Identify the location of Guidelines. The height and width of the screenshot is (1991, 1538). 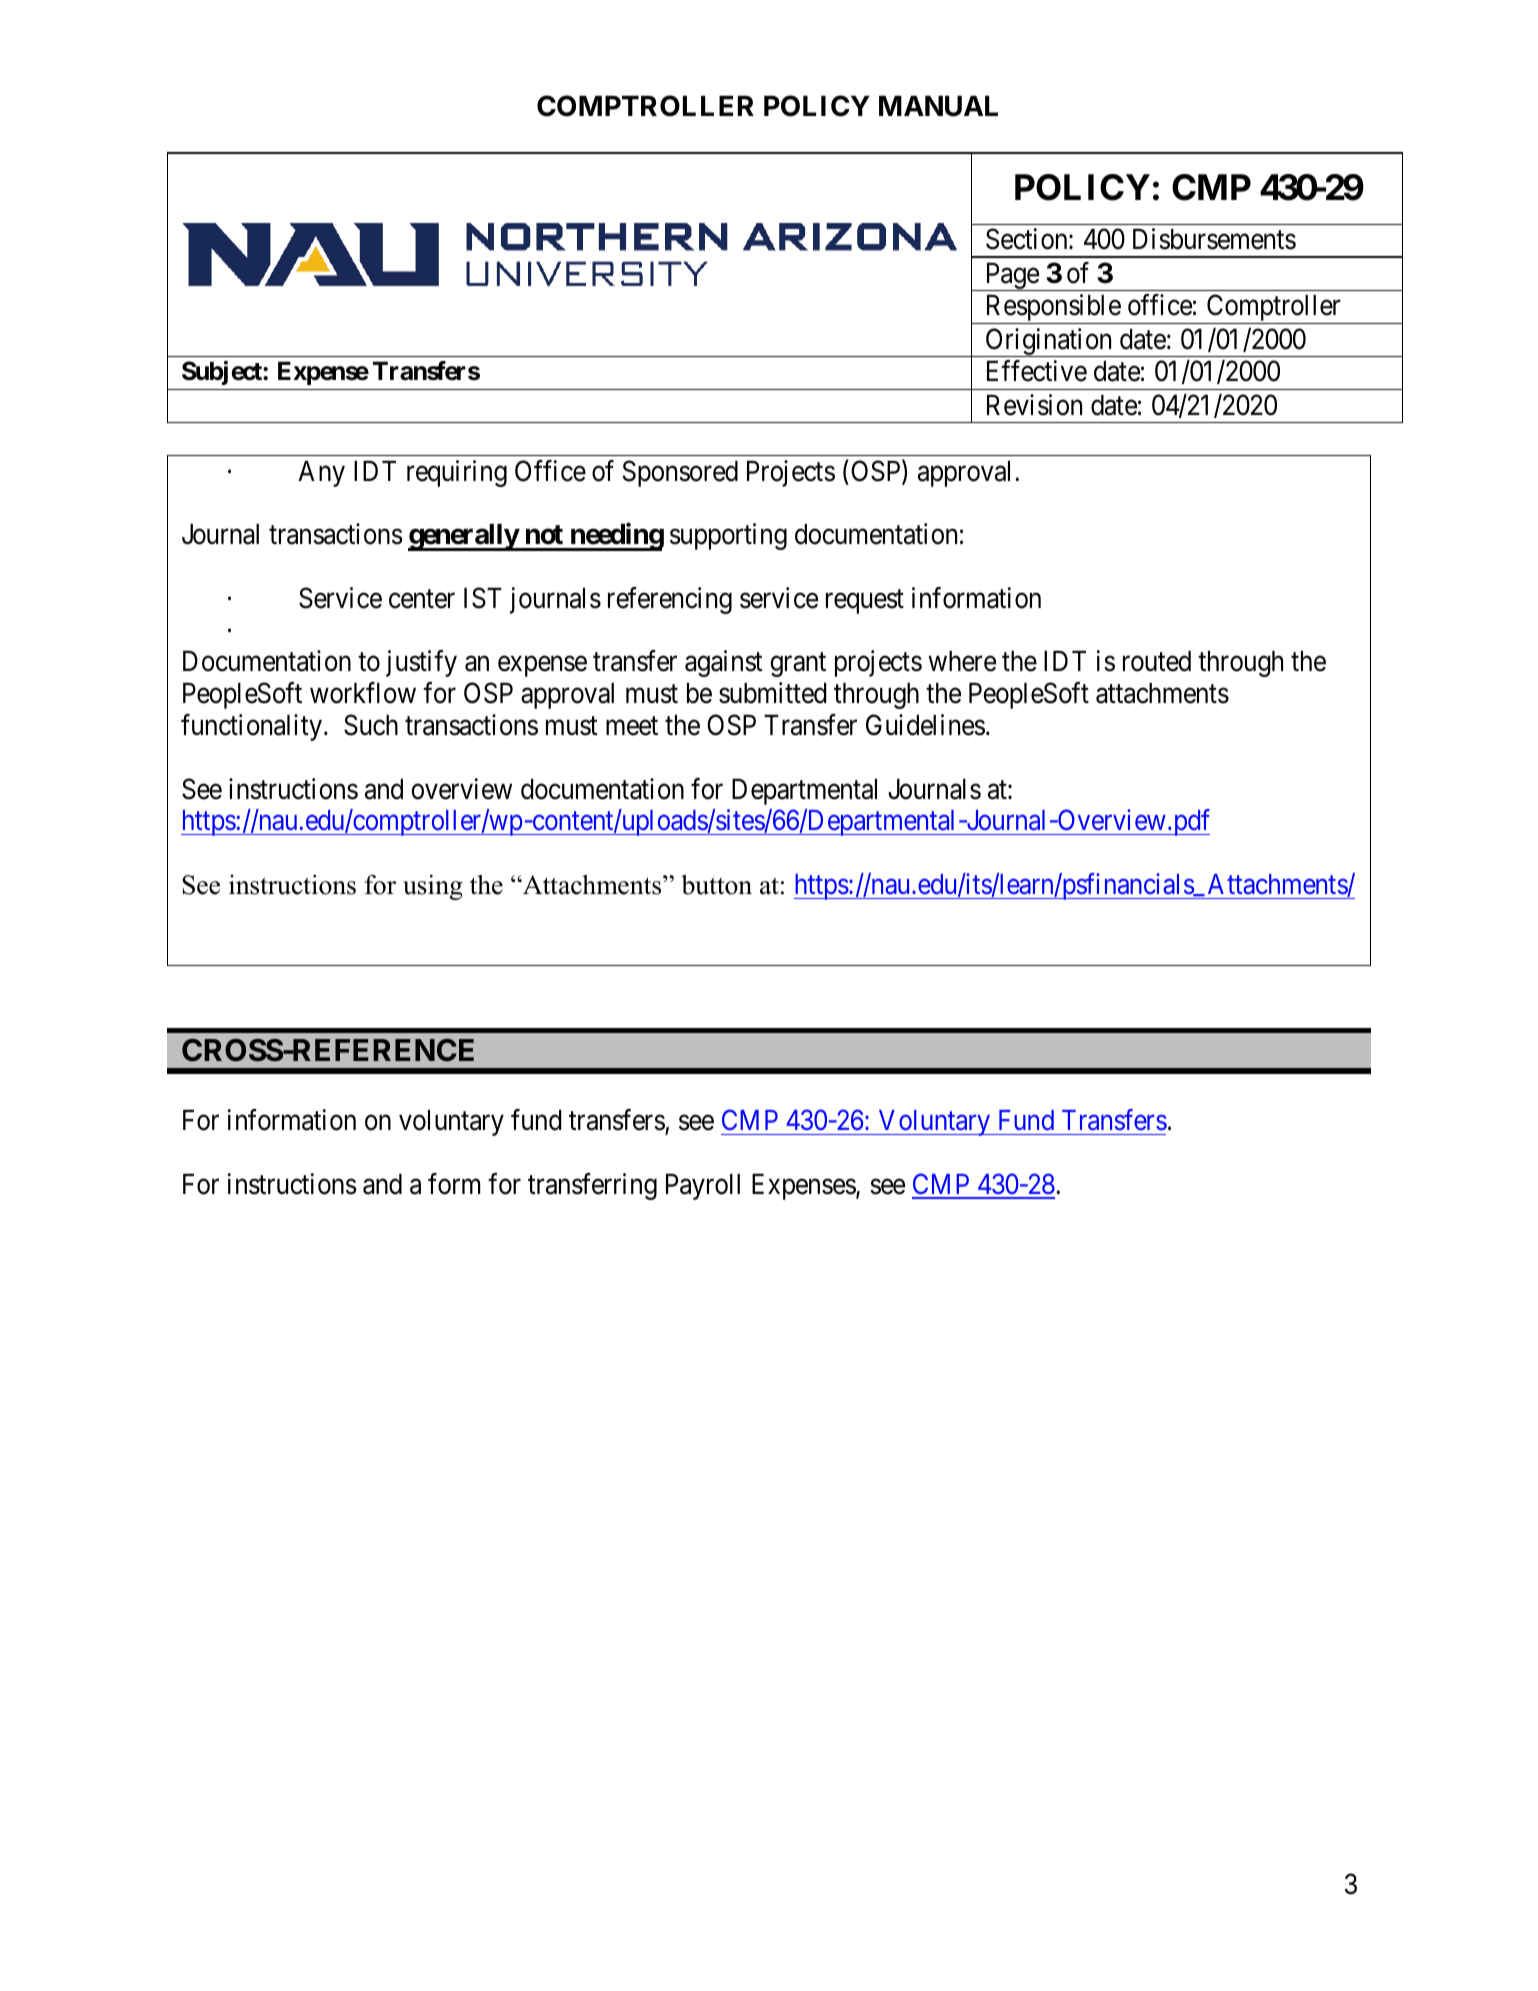
(925, 725).
